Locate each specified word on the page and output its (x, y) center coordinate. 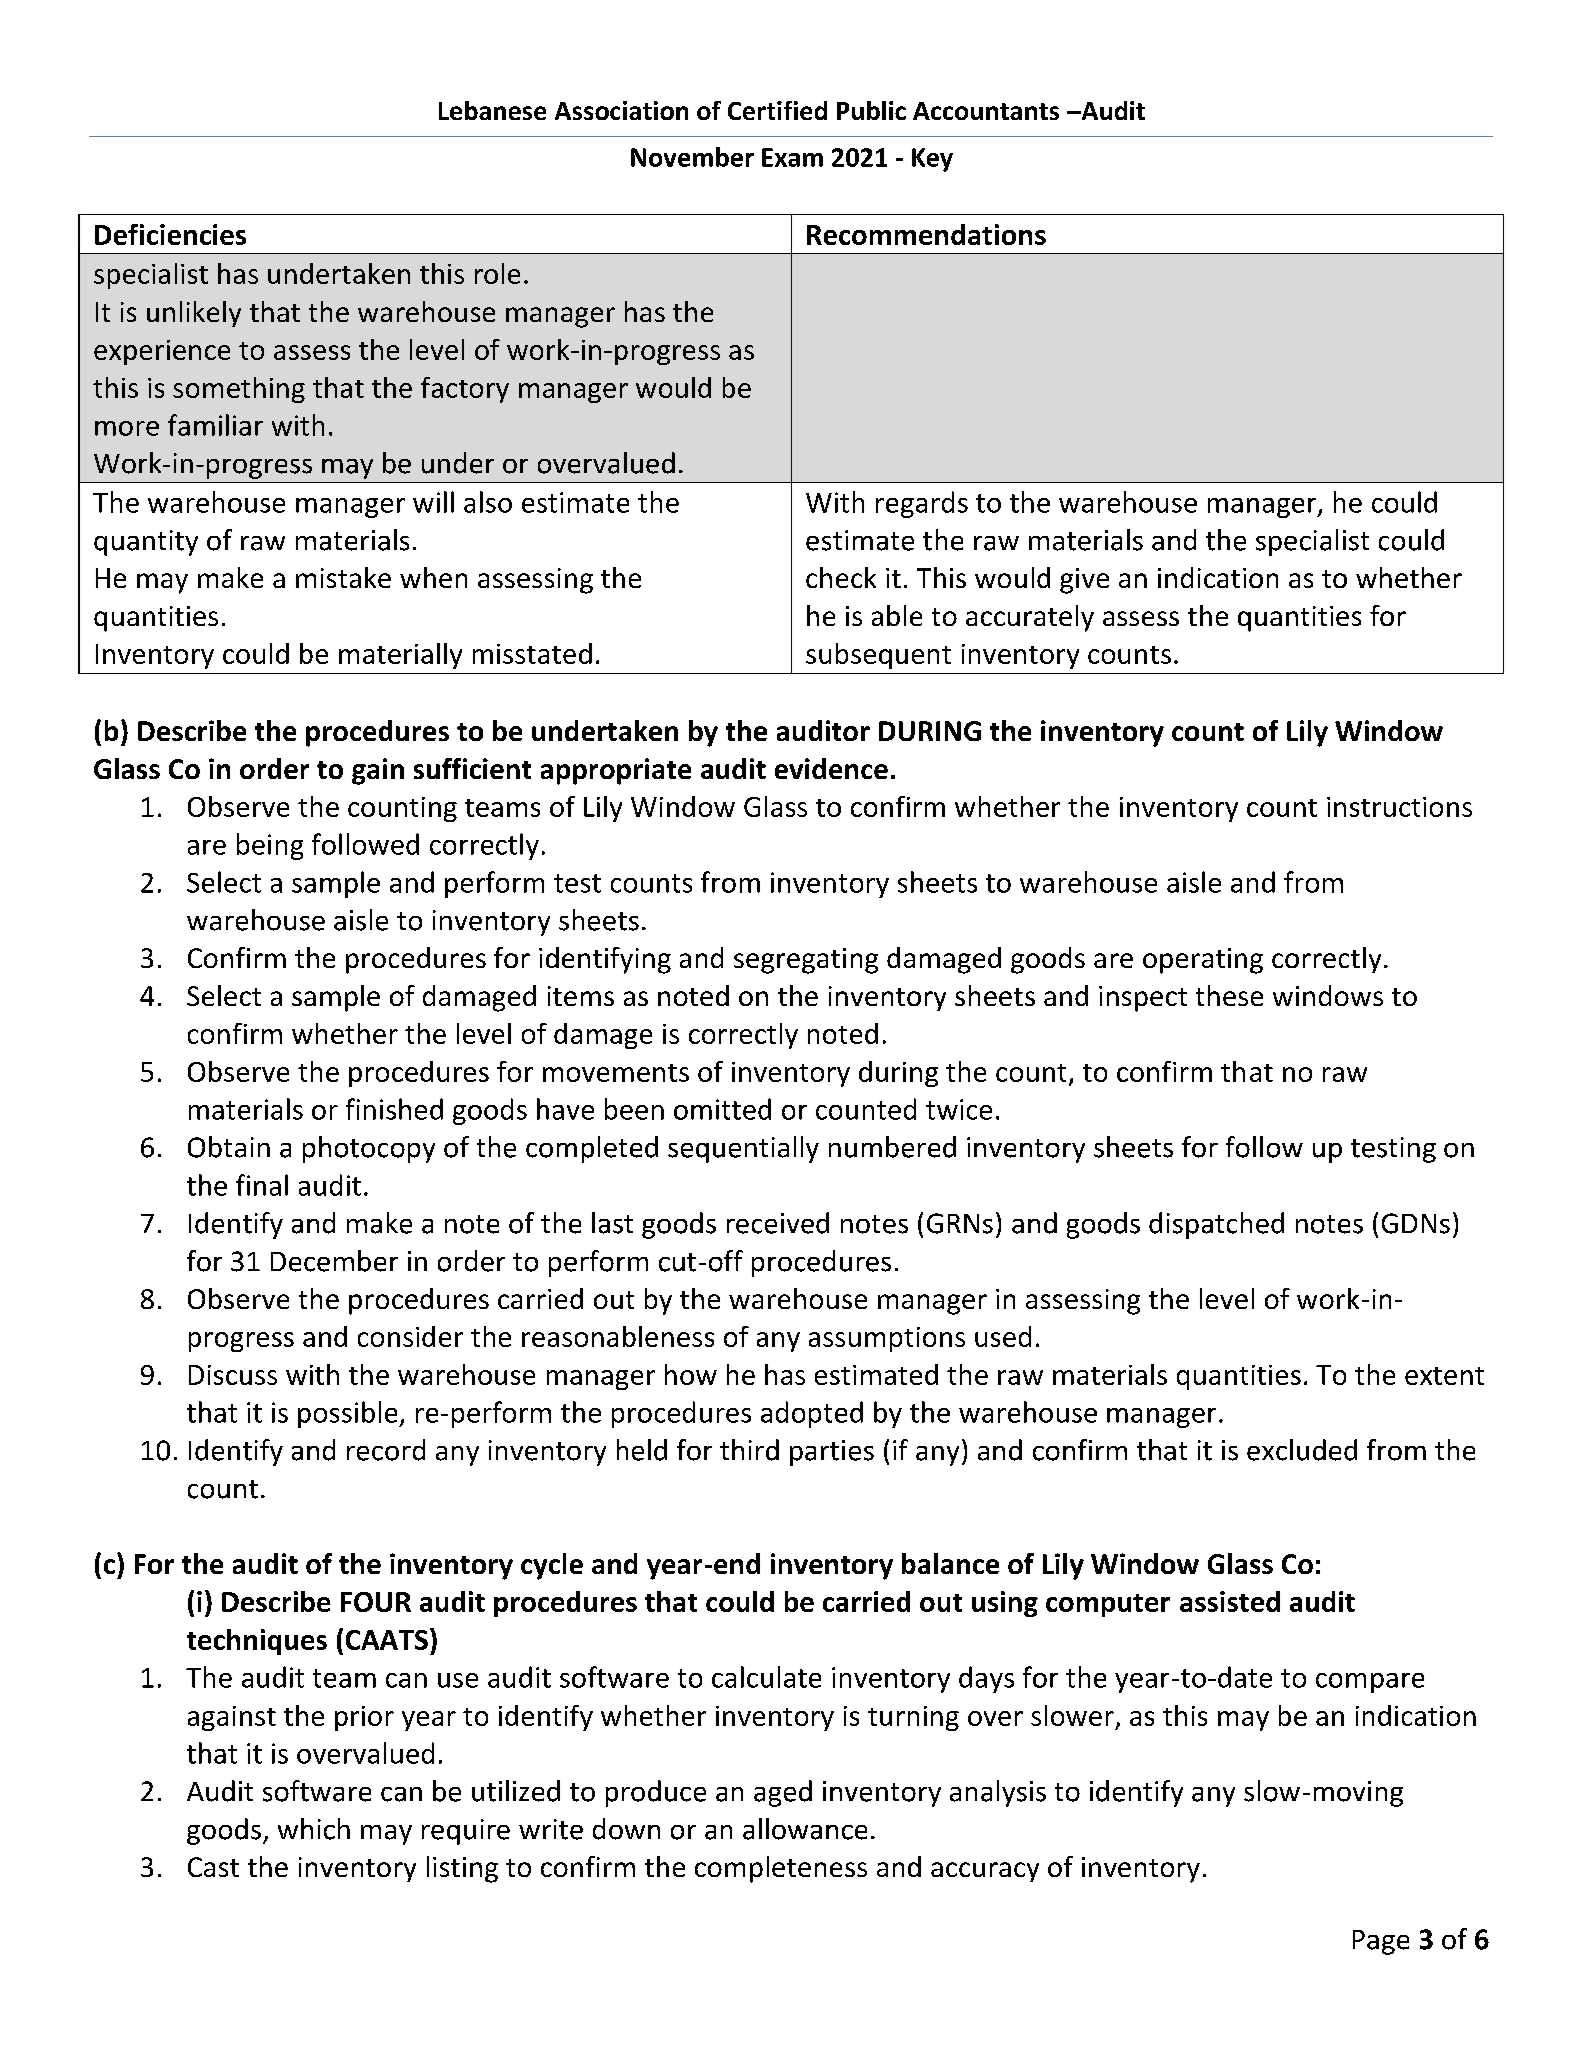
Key (932, 160)
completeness (781, 1869)
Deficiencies (170, 234)
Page (1381, 1942)
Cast (213, 1867)
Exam (792, 157)
